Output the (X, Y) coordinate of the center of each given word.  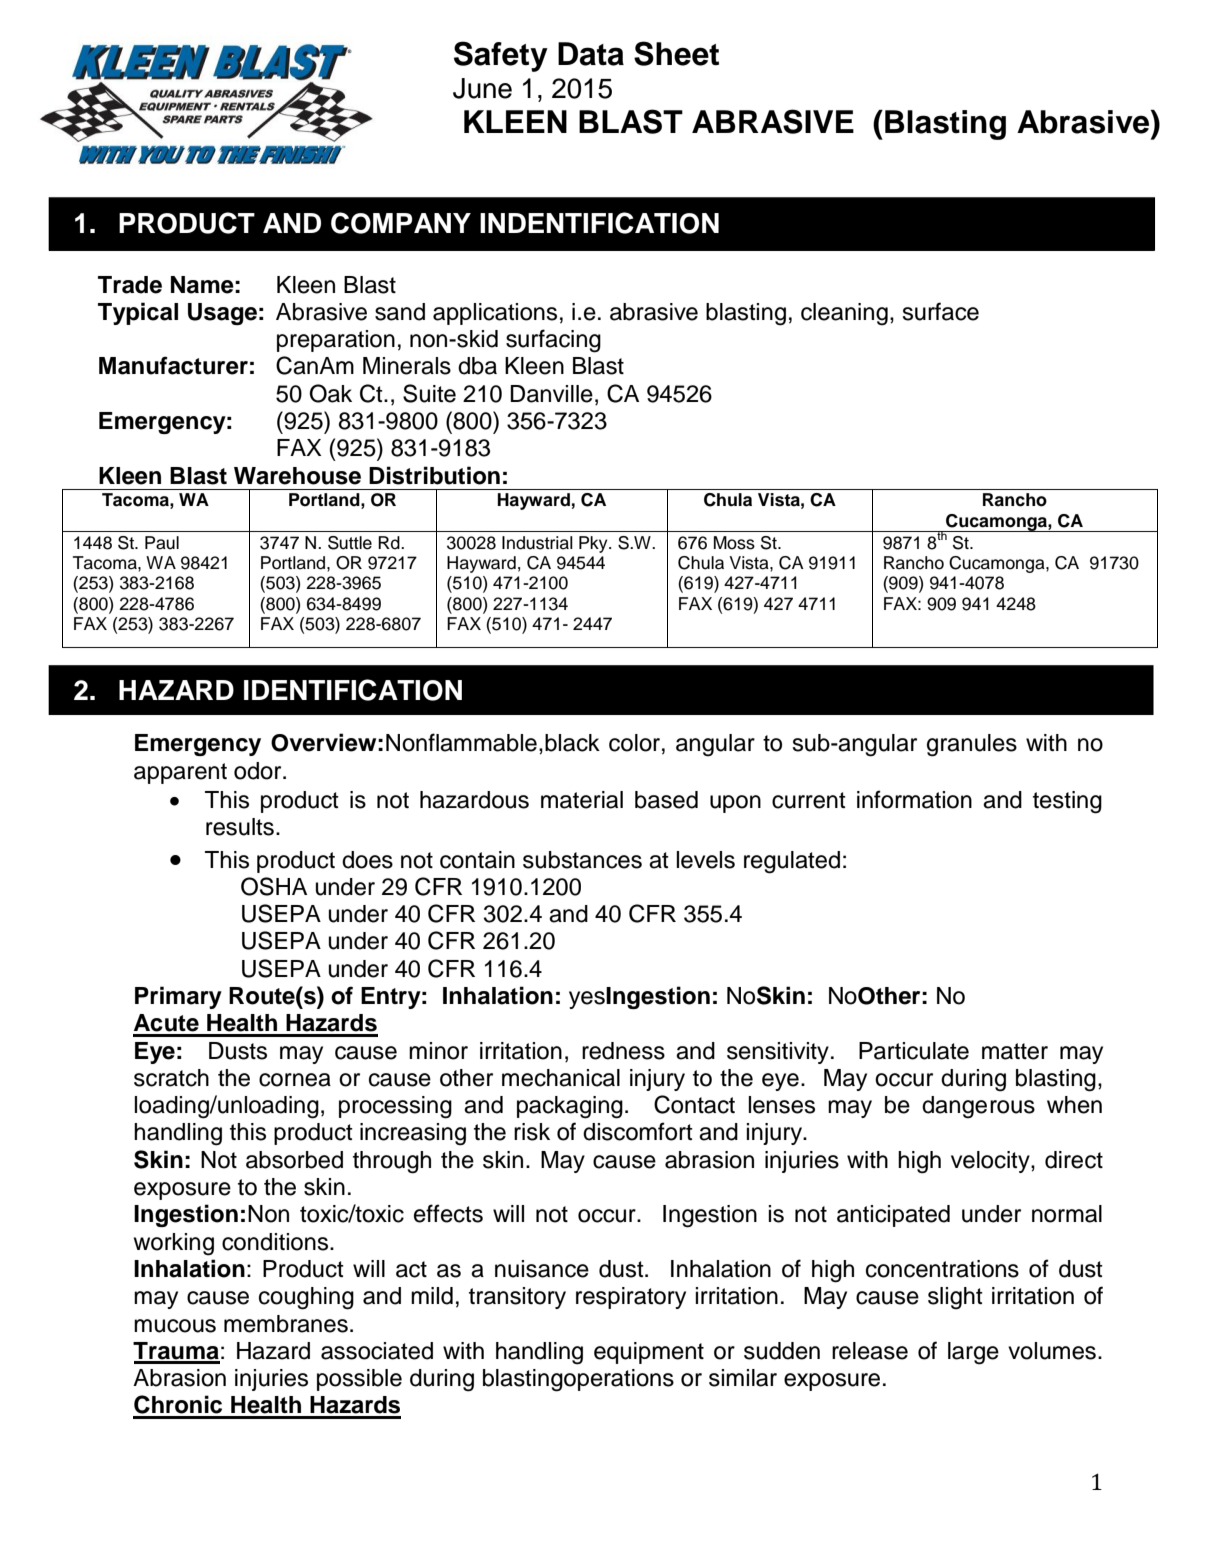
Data (591, 54)
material (582, 800)
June (482, 88)
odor (259, 771)
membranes (286, 1324)
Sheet (676, 53)
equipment (649, 1353)
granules (972, 745)
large (973, 1353)
